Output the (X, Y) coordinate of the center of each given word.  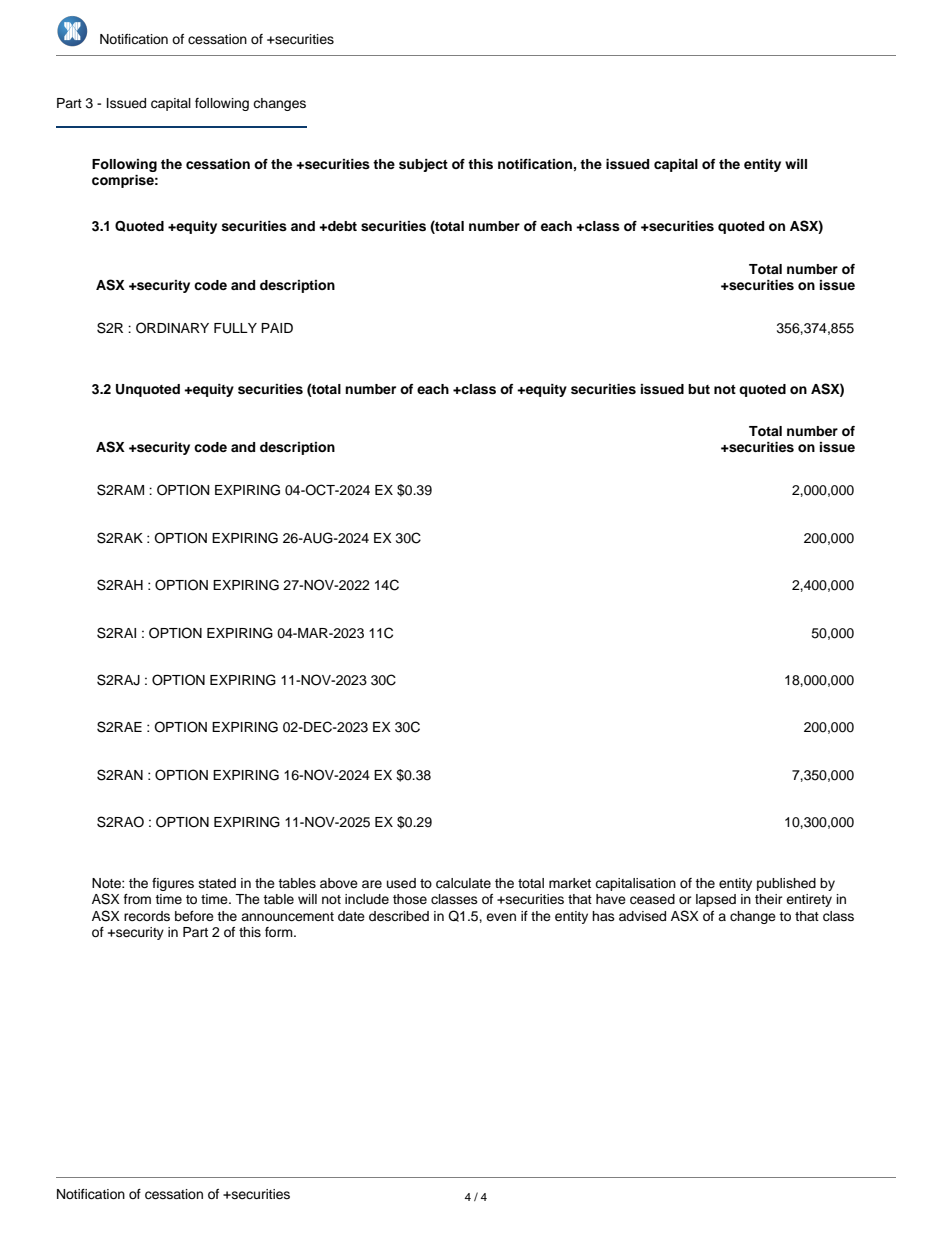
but (699, 389)
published (786, 884)
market (570, 883)
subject (423, 165)
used (401, 883)
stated (217, 883)
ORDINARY (172, 328)
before (194, 916)
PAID (277, 328)
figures (173, 884)
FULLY (235, 328)
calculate (463, 883)
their (769, 899)
